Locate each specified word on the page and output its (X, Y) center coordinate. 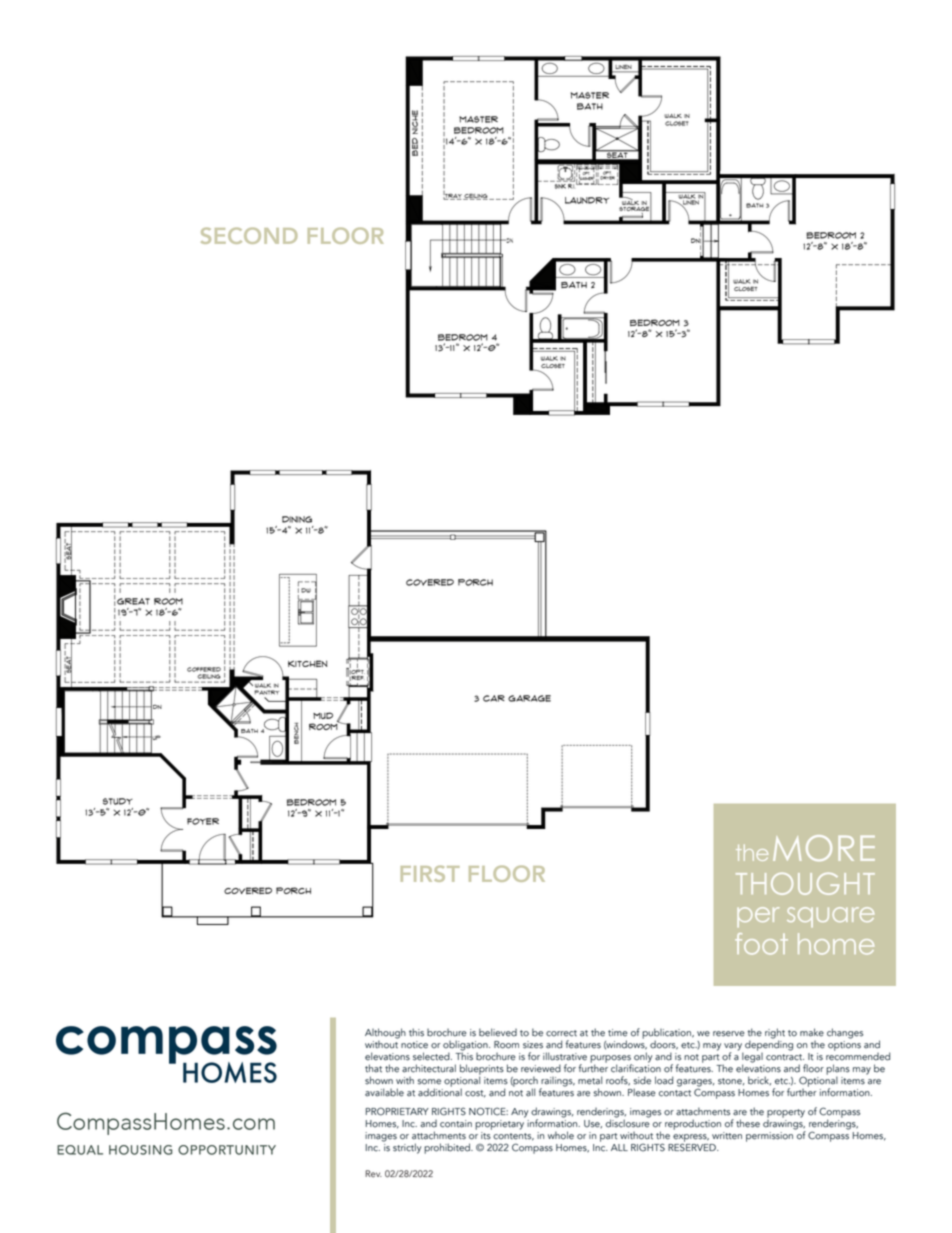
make (812, 1032)
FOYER (203, 821)
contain (456, 1124)
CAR (494, 698)
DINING (297, 519)
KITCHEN (307, 663)
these (748, 1123)
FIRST (430, 874)
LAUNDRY (587, 200)
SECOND (249, 236)
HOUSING (140, 1150)
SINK (560, 185)
